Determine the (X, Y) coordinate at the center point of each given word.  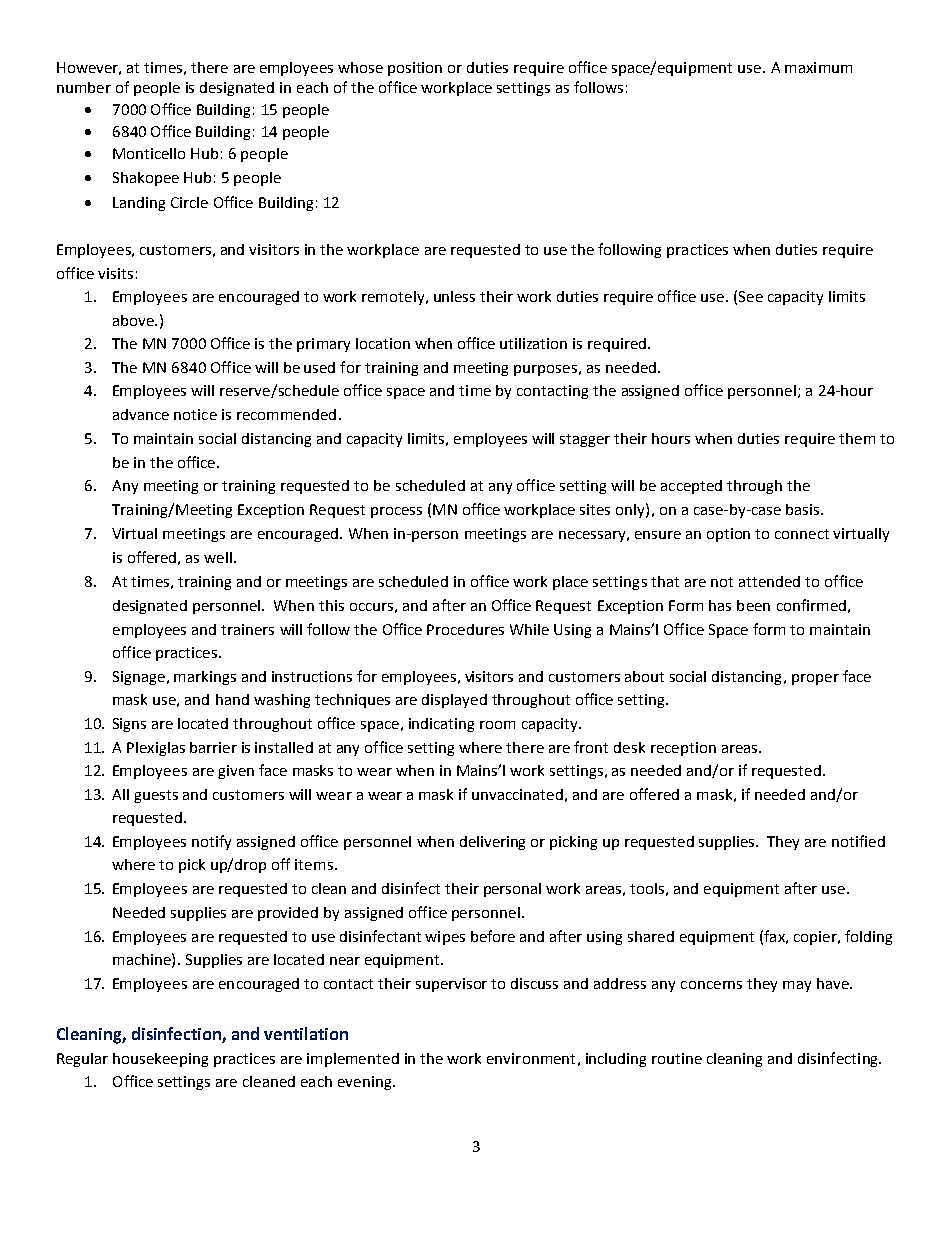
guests (156, 796)
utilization (533, 343)
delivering (492, 843)
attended (769, 581)
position (415, 69)
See (751, 296)
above (134, 320)
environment (531, 1058)
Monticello (149, 153)
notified (858, 841)
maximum (818, 67)
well (219, 557)
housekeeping (160, 1060)
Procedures (465, 629)
